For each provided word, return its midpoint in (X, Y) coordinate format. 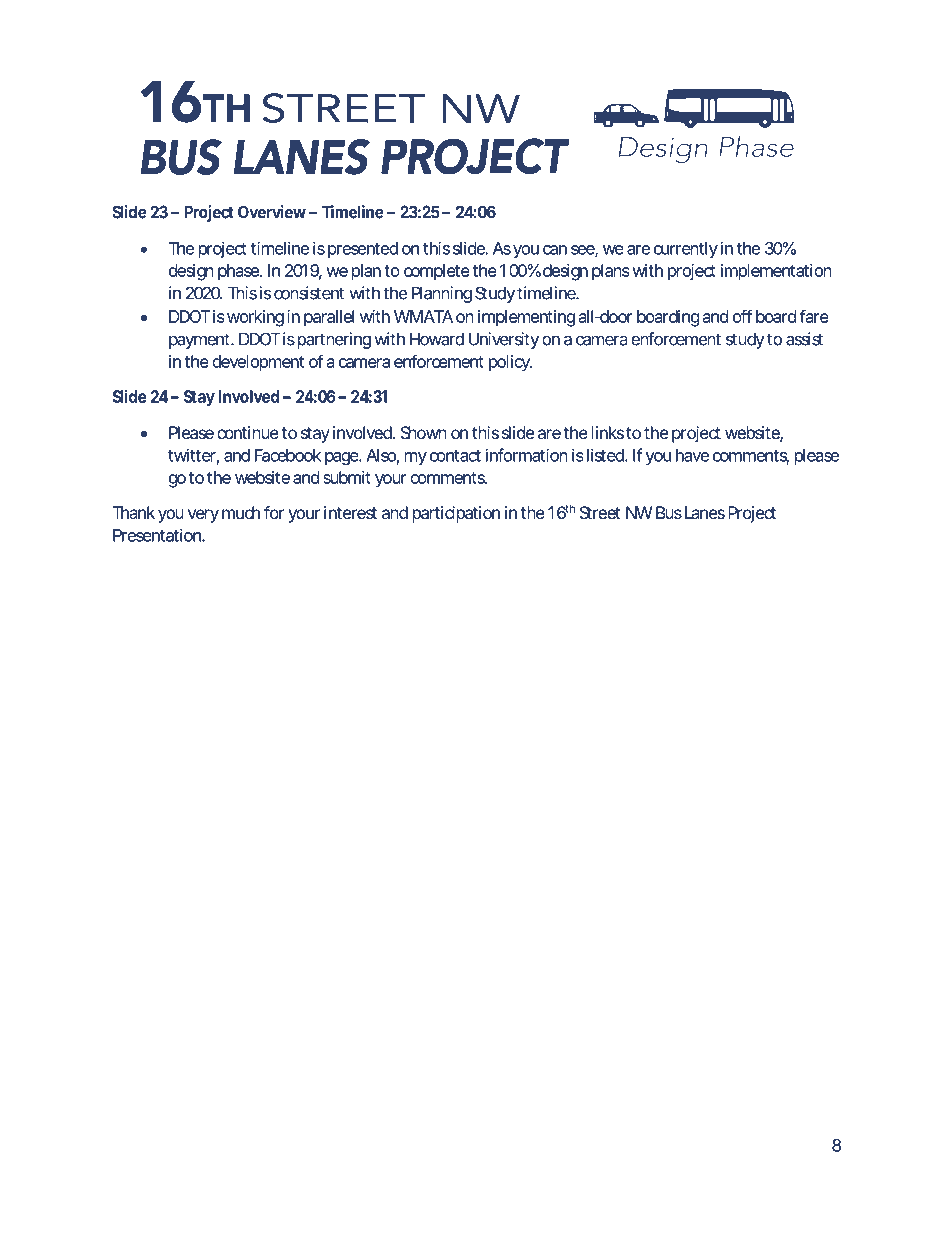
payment (201, 341)
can (555, 250)
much (241, 512)
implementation (776, 272)
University (504, 340)
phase (239, 272)
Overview (274, 212)
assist (804, 339)
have (692, 455)
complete (437, 272)
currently (686, 250)
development (258, 363)
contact (455, 456)
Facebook (288, 455)
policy (510, 363)
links (608, 432)
